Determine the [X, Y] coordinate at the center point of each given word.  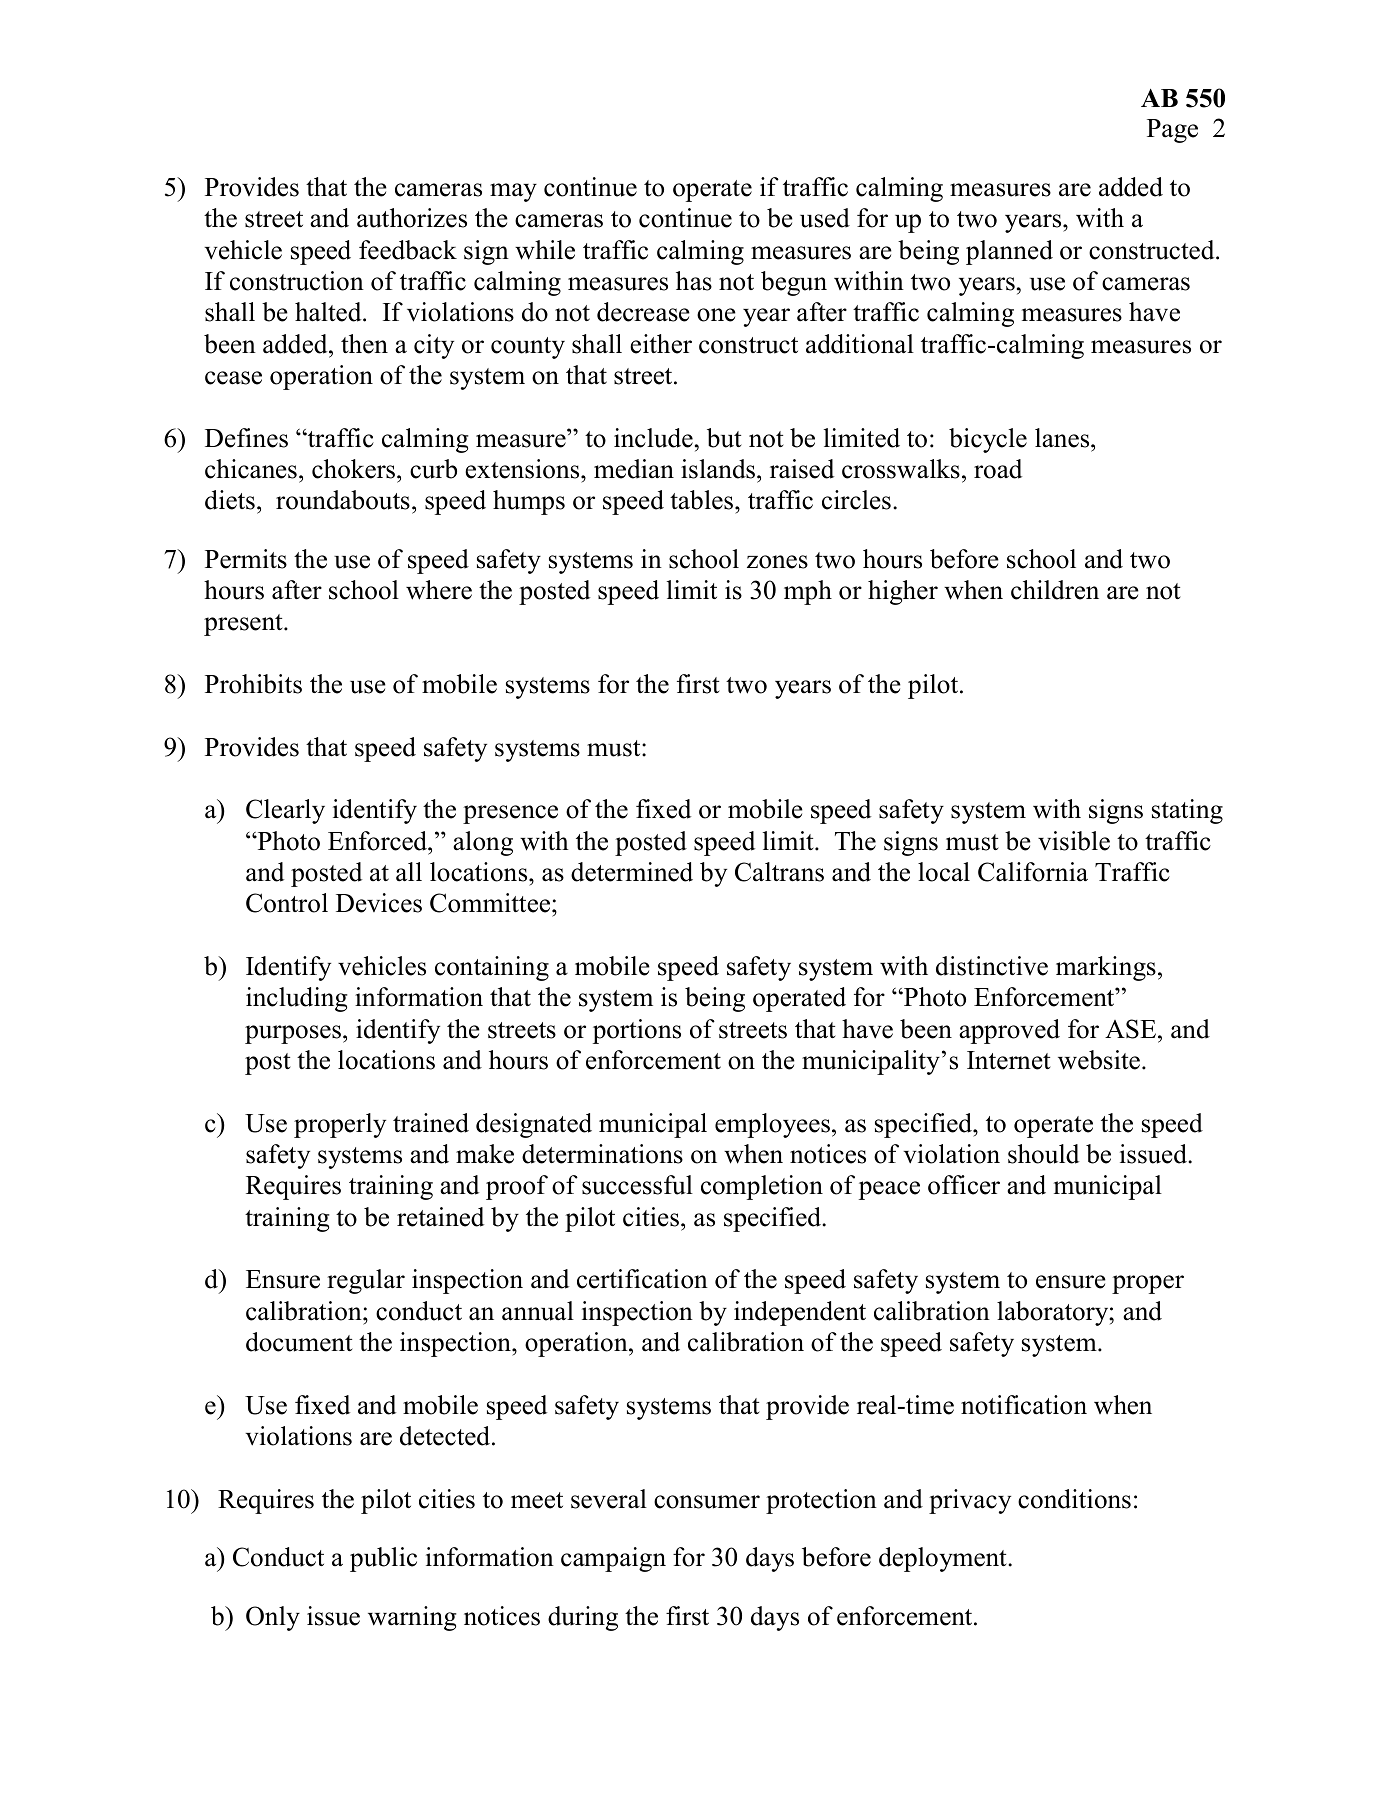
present [244, 625]
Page [1172, 131]
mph [808, 592]
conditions [1074, 1499]
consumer [707, 1502]
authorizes [412, 218]
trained [431, 1123]
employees [772, 1125]
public [383, 1559]
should [1043, 1154]
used [825, 218]
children [1055, 590]
